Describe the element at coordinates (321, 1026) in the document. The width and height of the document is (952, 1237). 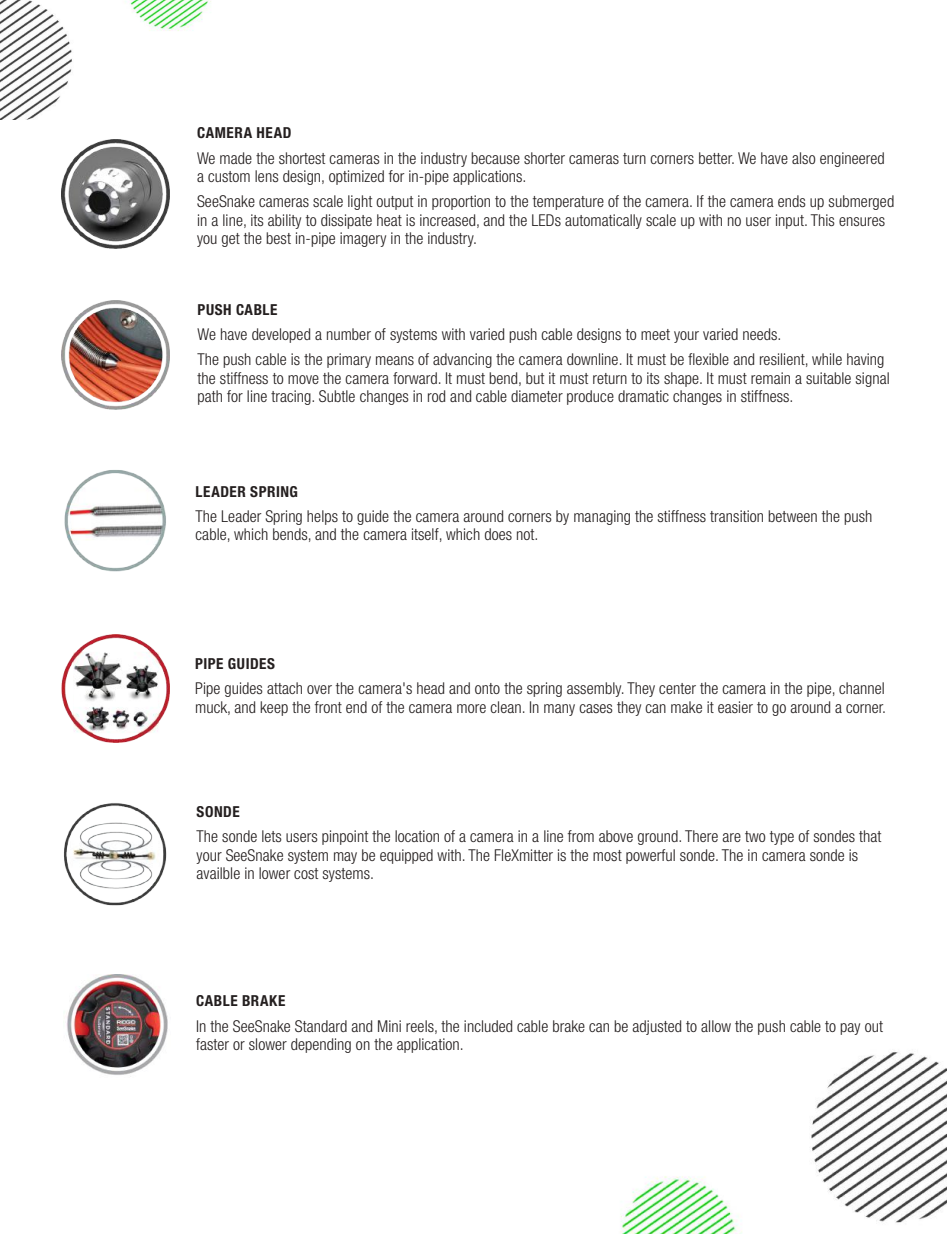
I see `Standard` at that location.
